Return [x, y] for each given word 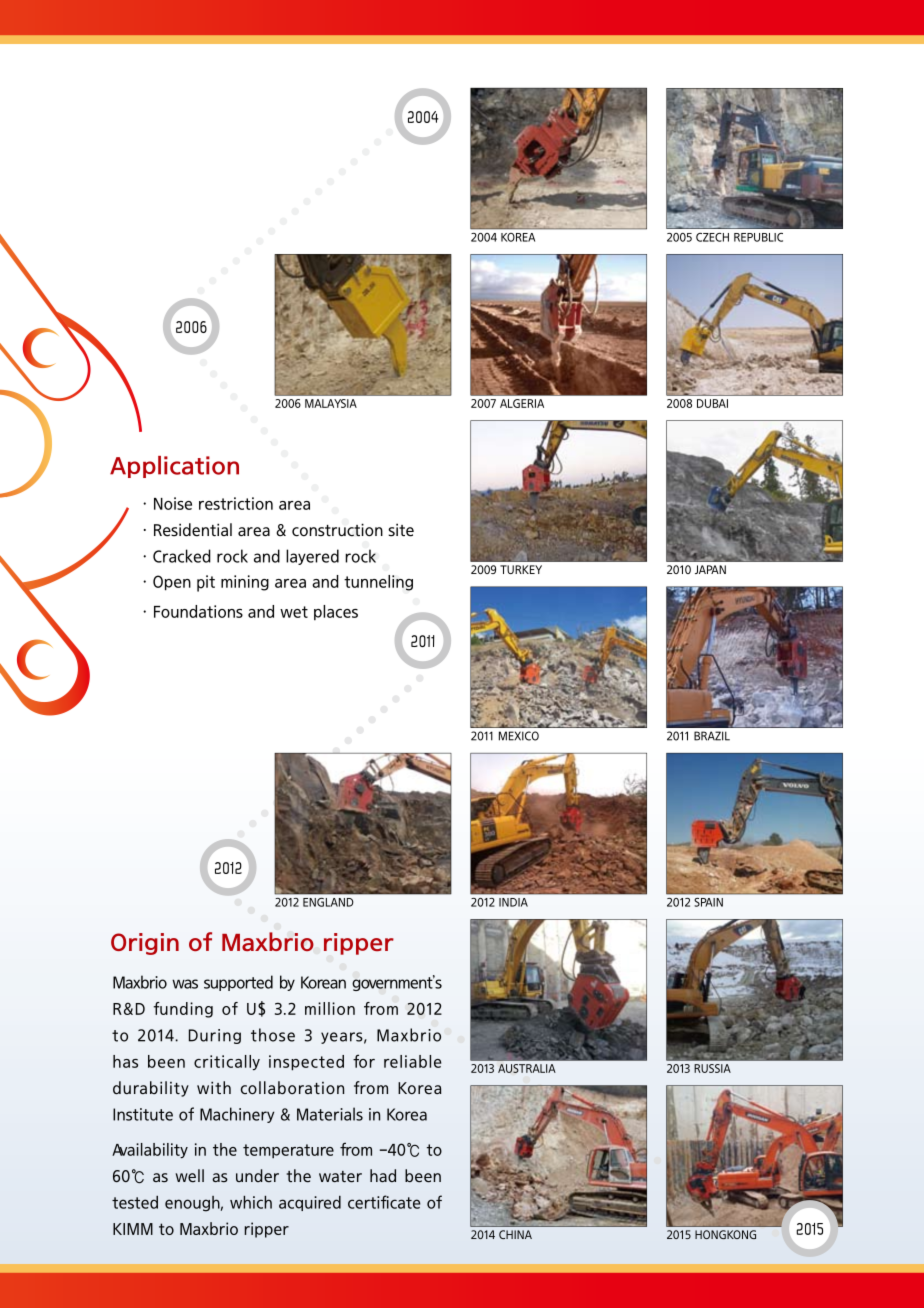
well [189, 1175]
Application [174, 467]
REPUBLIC [758, 237]
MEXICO [519, 736]
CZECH [712, 237]
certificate [384, 1202]
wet [294, 612]
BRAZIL [712, 736]
